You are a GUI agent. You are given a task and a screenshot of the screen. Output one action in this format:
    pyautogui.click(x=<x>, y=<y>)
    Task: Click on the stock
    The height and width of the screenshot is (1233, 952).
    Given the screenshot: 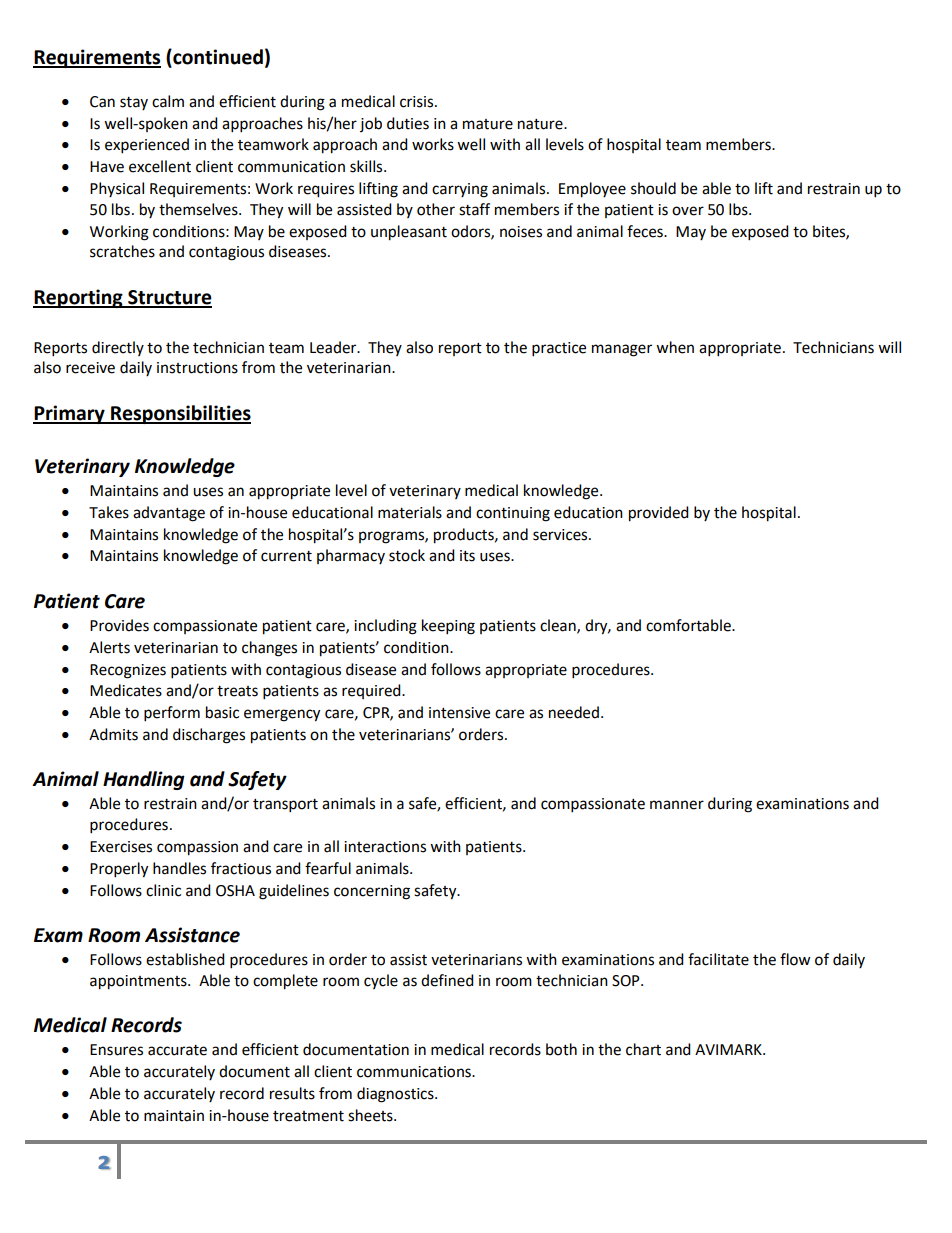 What is the action you would take?
    pyautogui.click(x=407, y=555)
